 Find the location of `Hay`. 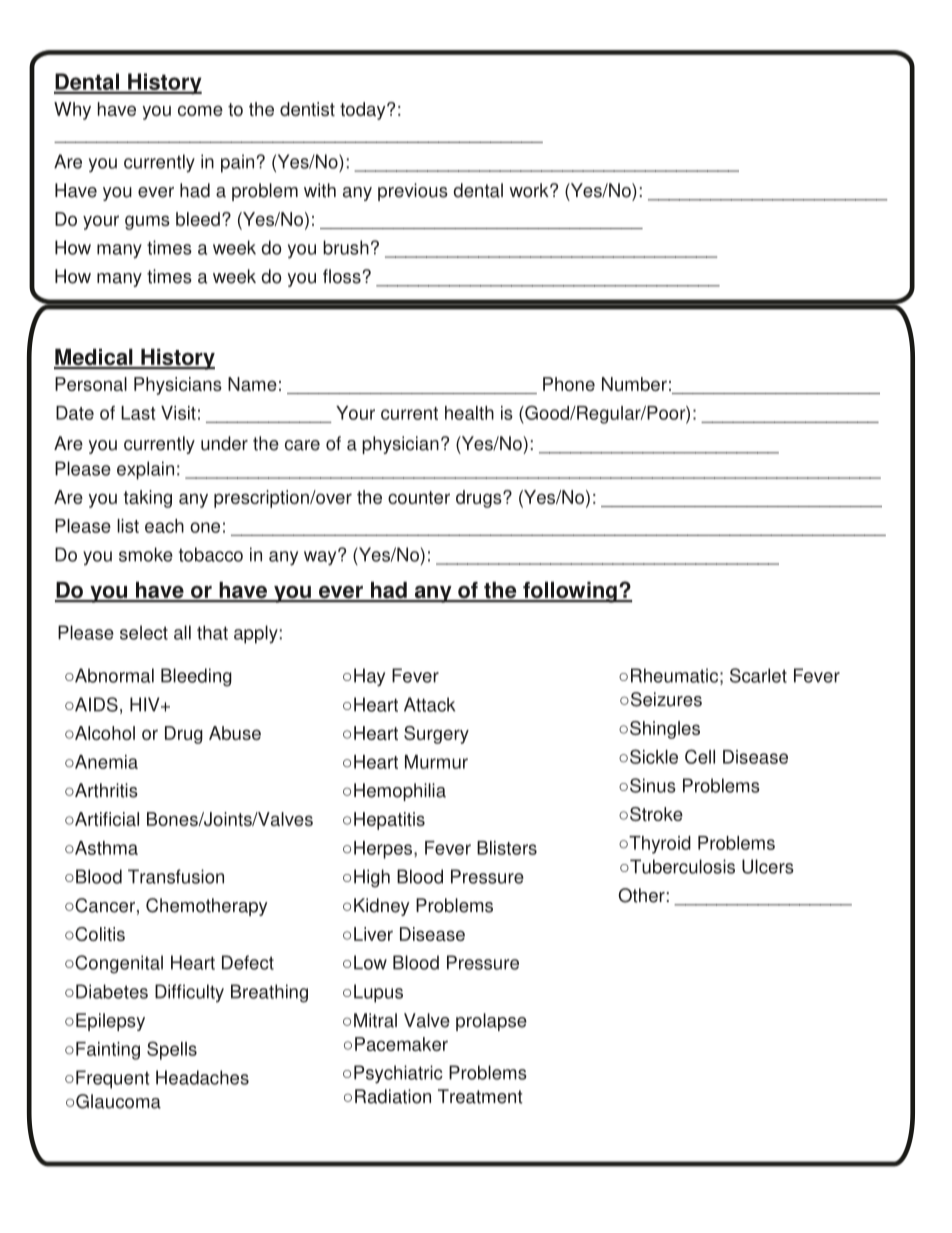

Hay is located at coordinates (369, 677).
